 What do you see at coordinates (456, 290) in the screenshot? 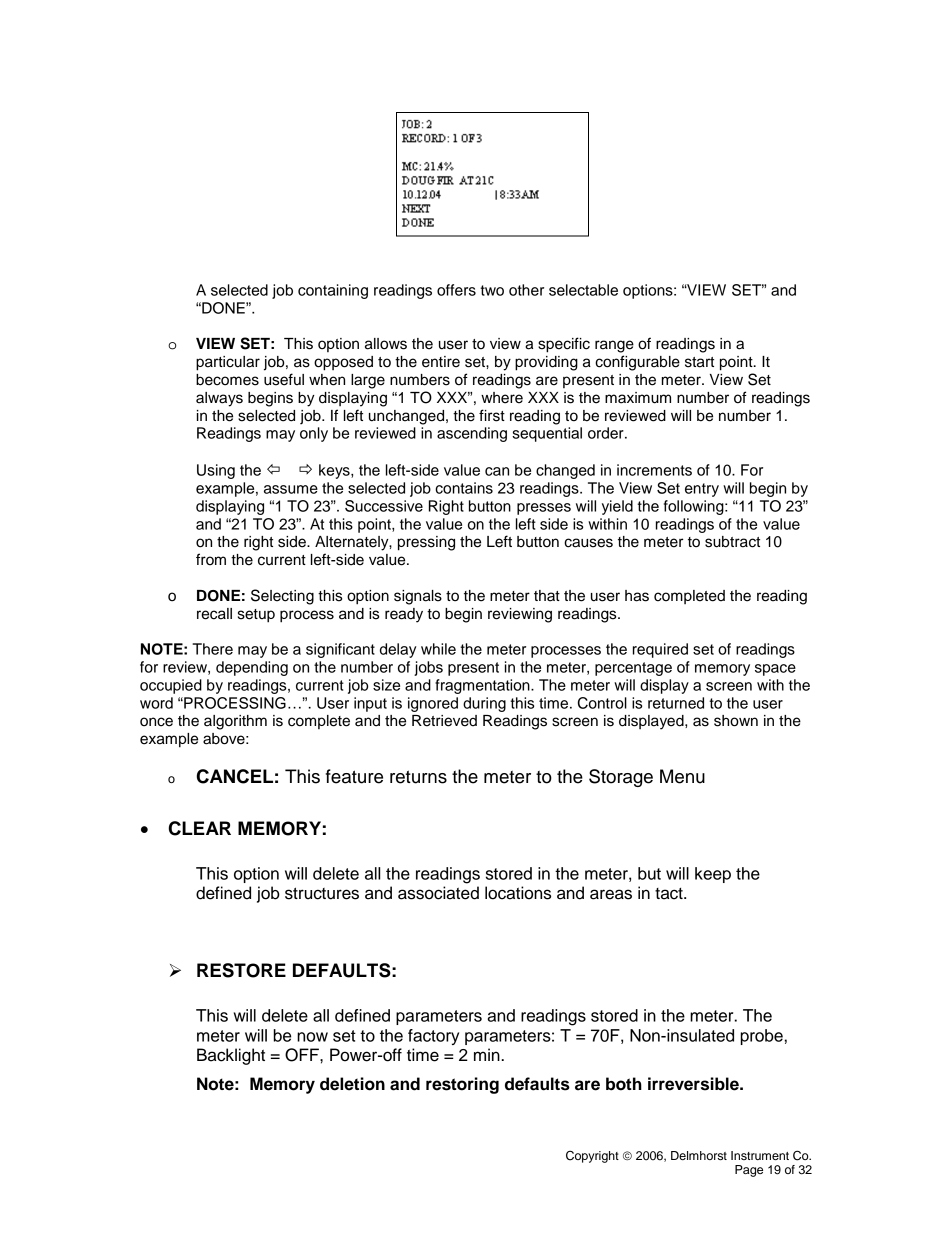
I see `offers` at bounding box center [456, 290].
